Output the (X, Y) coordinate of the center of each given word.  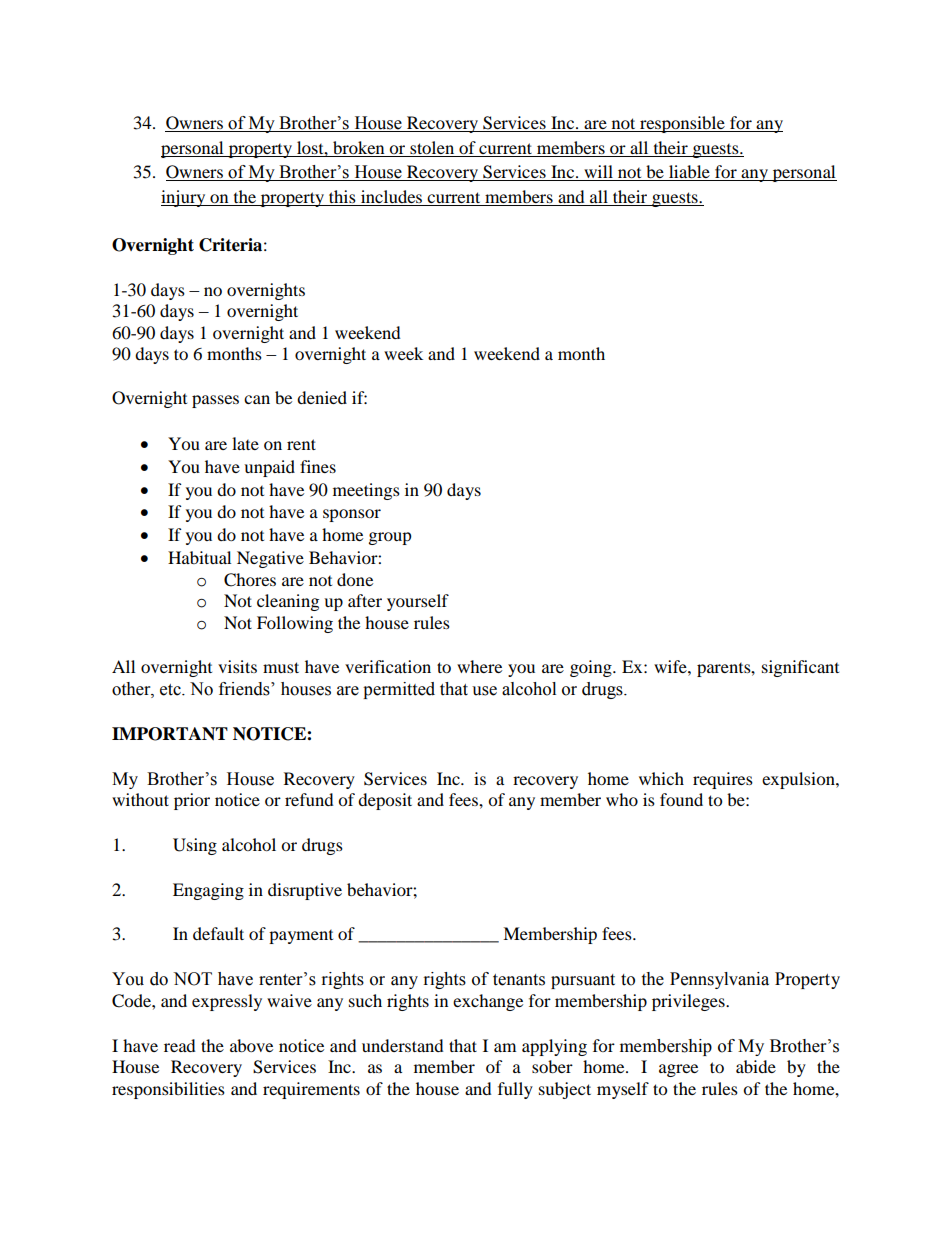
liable (689, 173)
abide (756, 1066)
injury (184, 198)
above (251, 1045)
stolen (432, 147)
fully (515, 1090)
